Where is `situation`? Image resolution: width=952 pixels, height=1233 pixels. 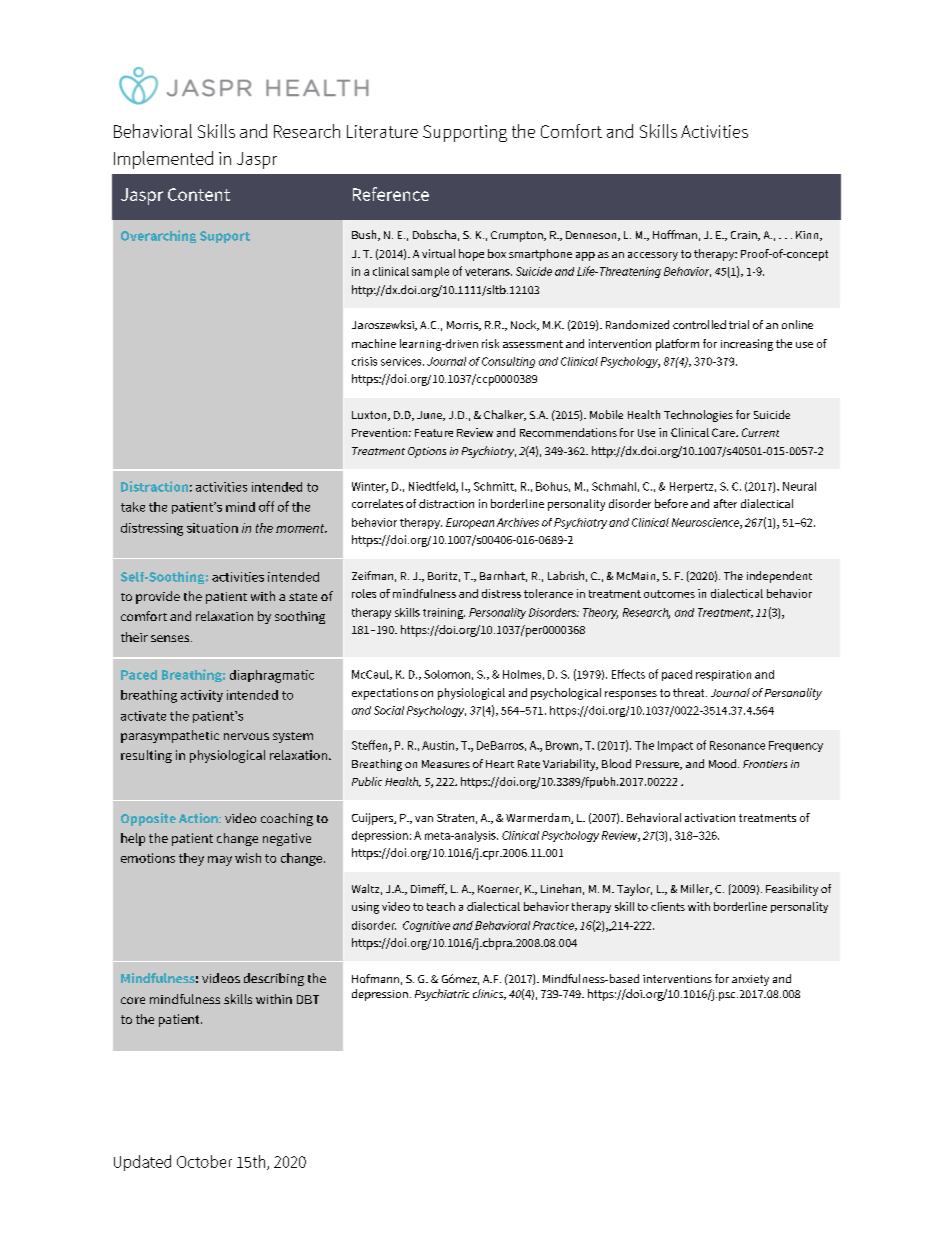
situation is located at coordinates (212, 528).
